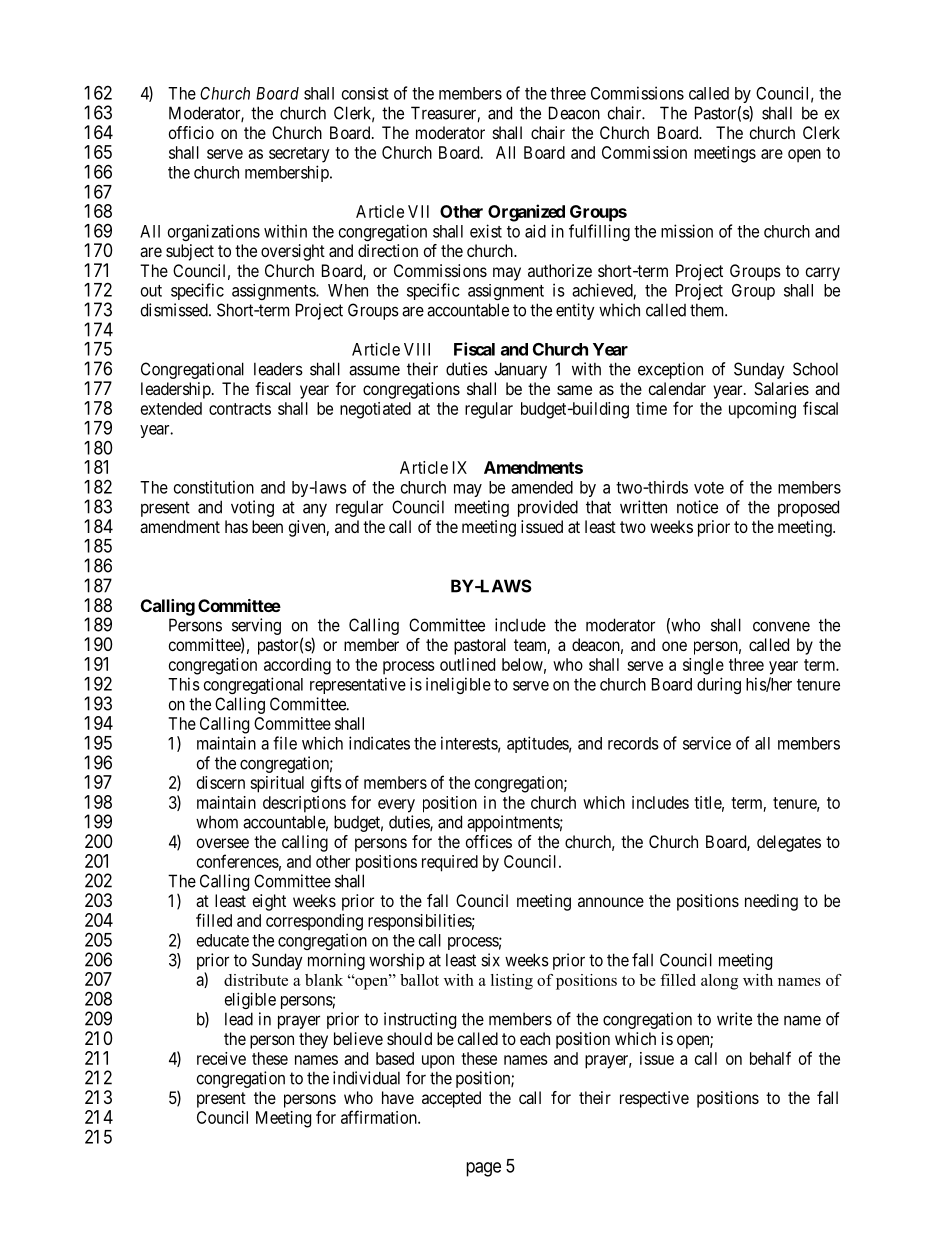 This screenshot has width=952, height=1233. Describe the element at coordinates (256, 628) in the screenshot. I see `serving` at that location.
